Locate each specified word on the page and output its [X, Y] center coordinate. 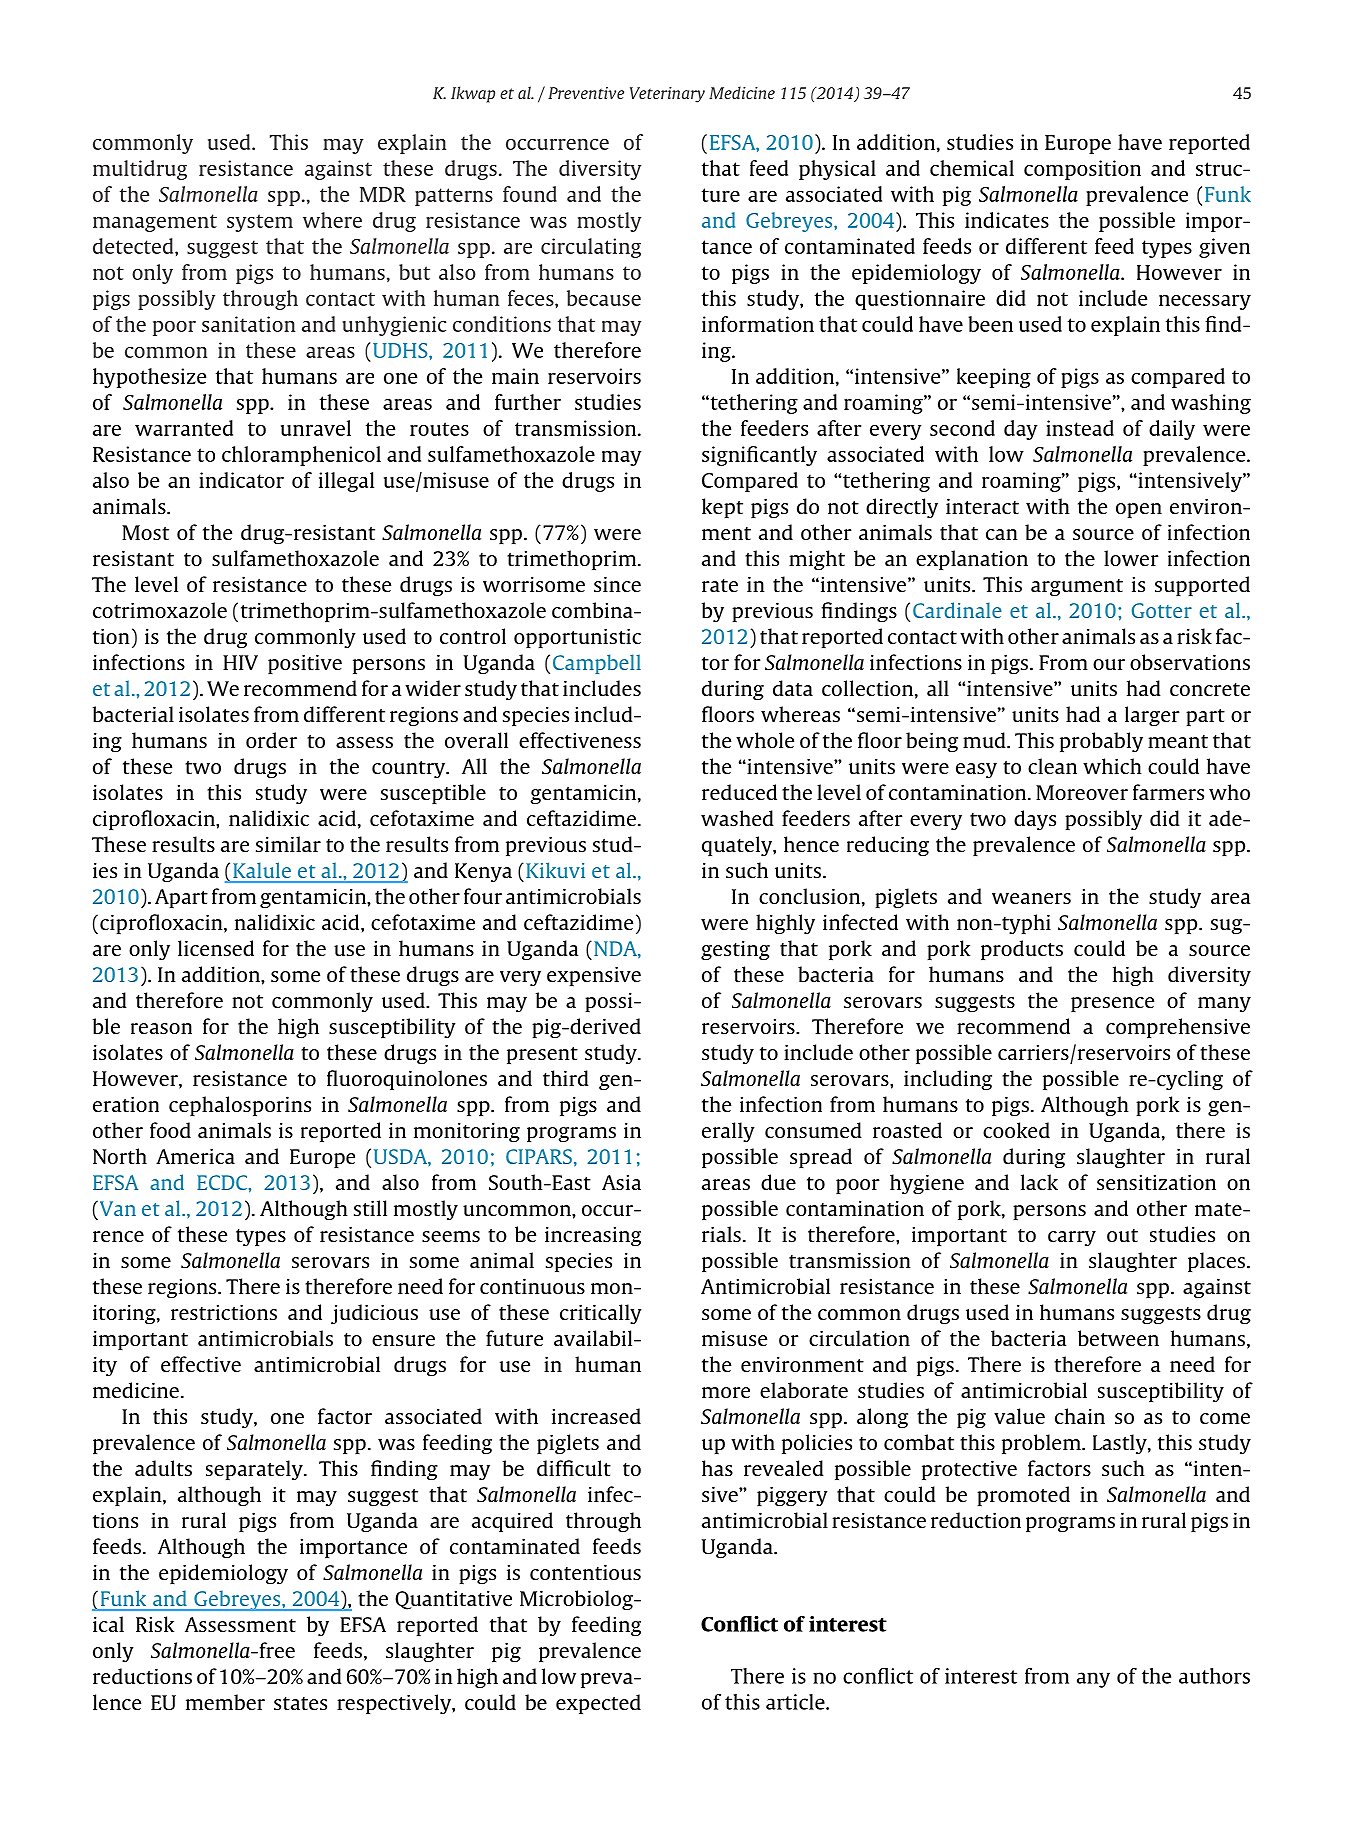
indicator [241, 480]
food [170, 1130]
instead [1080, 428]
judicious [374, 1314]
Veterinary [667, 95]
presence [1112, 1004]
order [271, 740]
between [1118, 1338]
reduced [739, 792]
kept [722, 508]
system [260, 223]
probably [1101, 742]
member [225, 1702]
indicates [1007, 220]
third [566, 1078]
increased [596, 1416]
